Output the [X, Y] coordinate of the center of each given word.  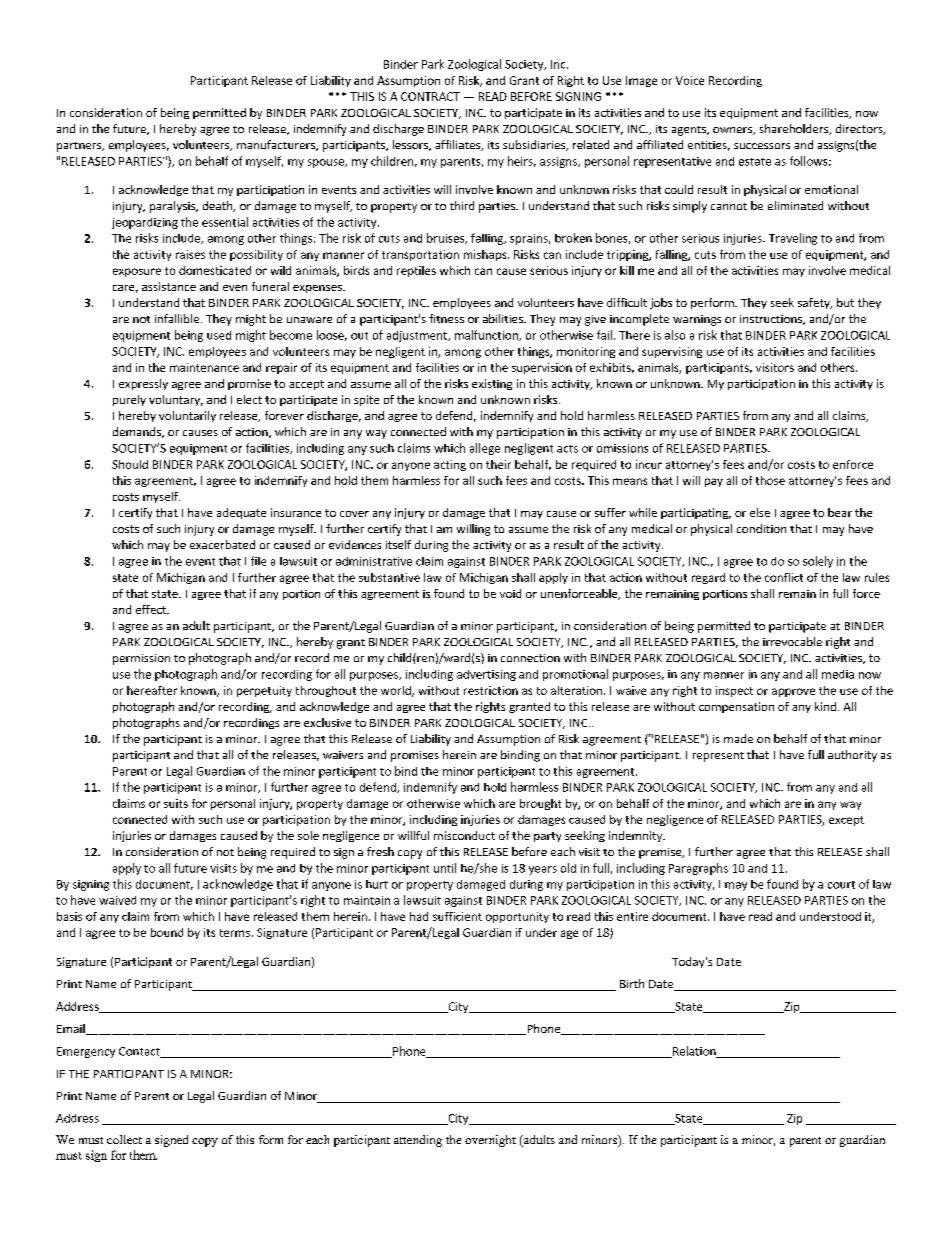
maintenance [204, 367]
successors [762, 146]
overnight [490, 1141]
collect [124, 1139]
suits [176, 803]
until [445, 868]
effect [152, 609]
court [841, 885]
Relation [694, 1052]
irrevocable [792, 641]
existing [492, 384]
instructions [772, 320]
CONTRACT [430, 96]
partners [80, 147]
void [510, 593]
